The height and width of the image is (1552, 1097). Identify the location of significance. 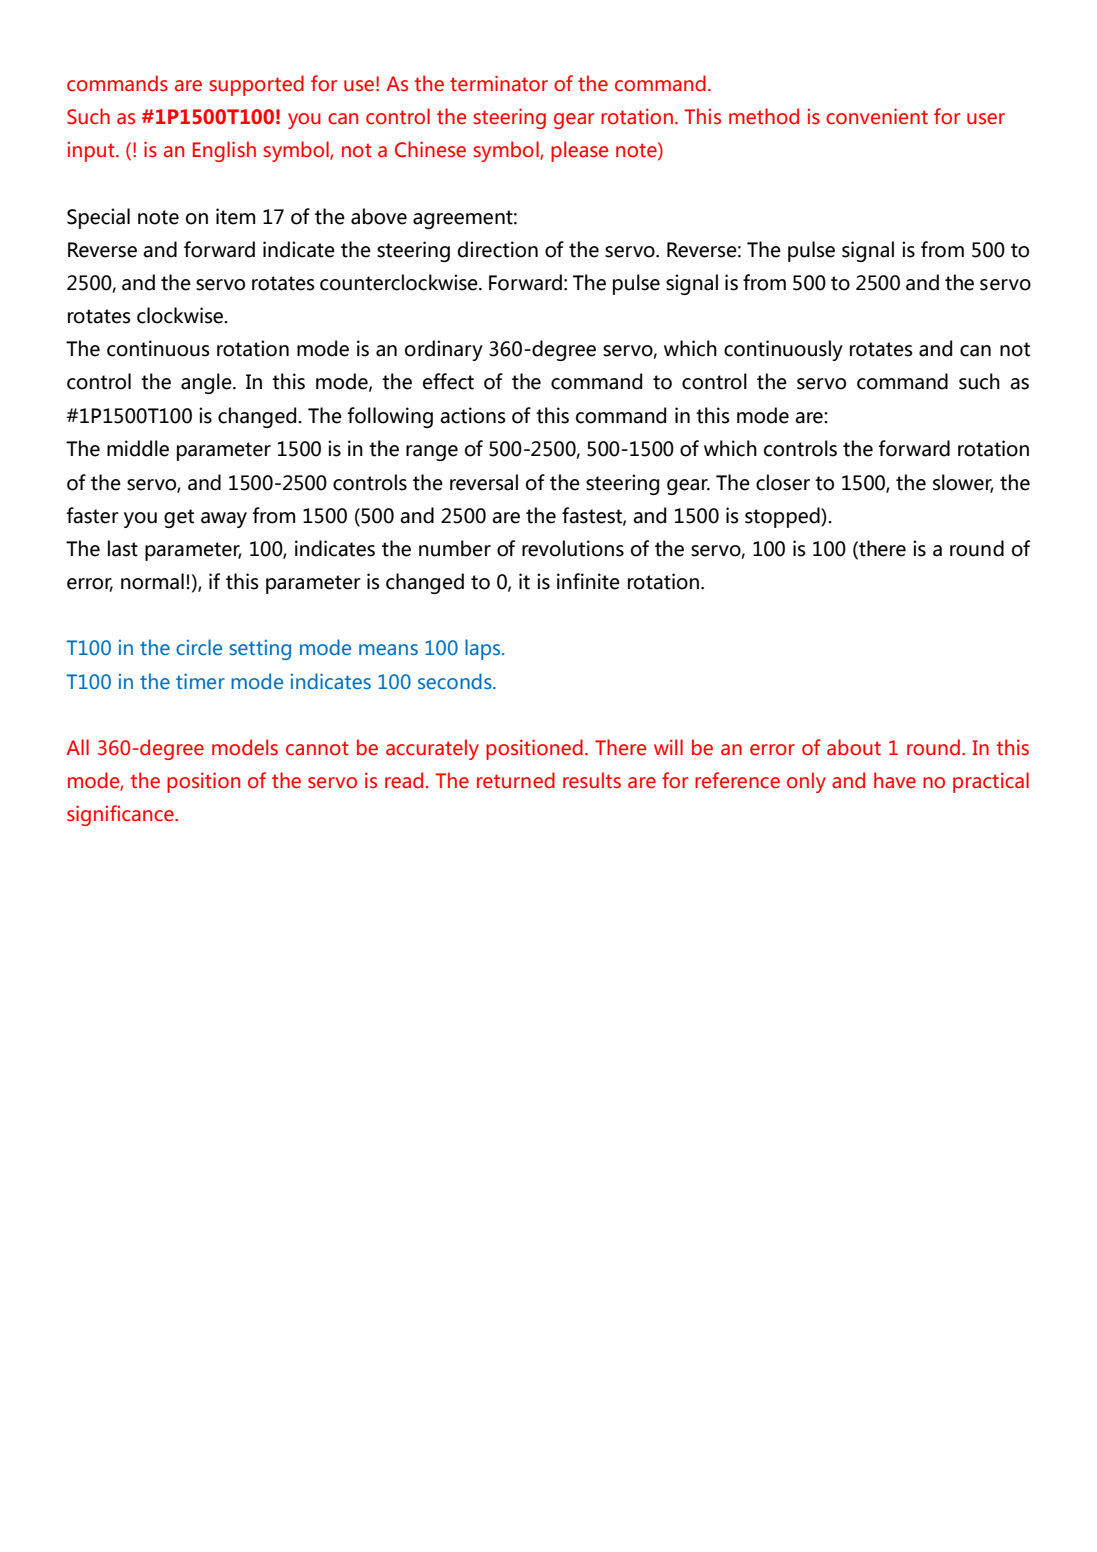
(121, 815).
